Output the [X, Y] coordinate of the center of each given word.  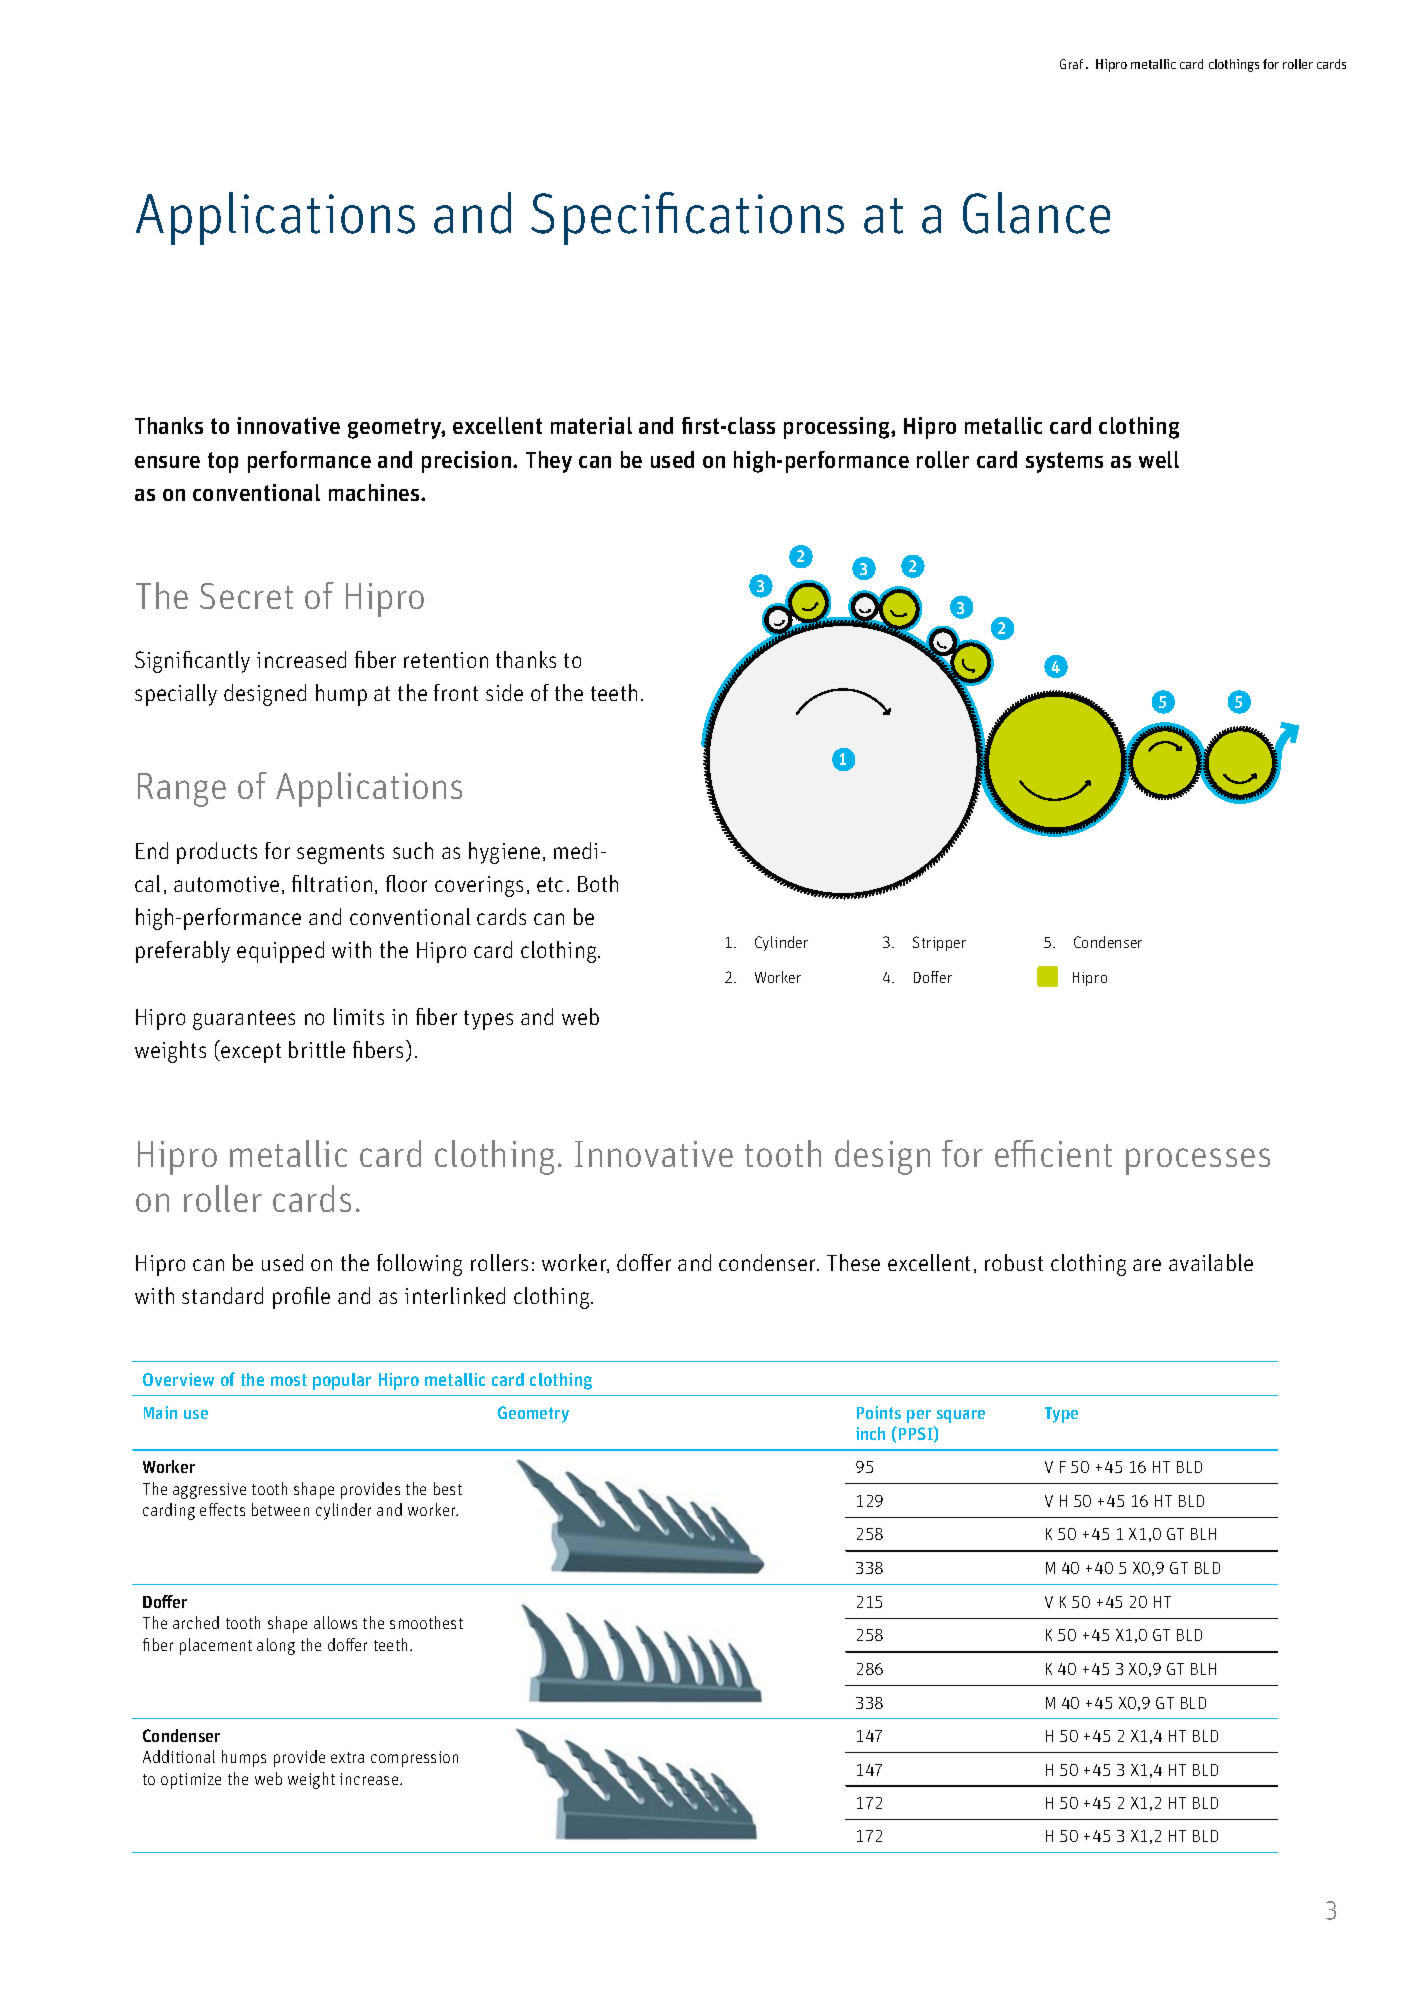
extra [347, 1757]
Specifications [687, 218]
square [961, 1416]
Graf [1071, 64]
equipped [280, 952]
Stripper [939, 943]
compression [414, 1759]
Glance [1036, 213]
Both [598, 883]
